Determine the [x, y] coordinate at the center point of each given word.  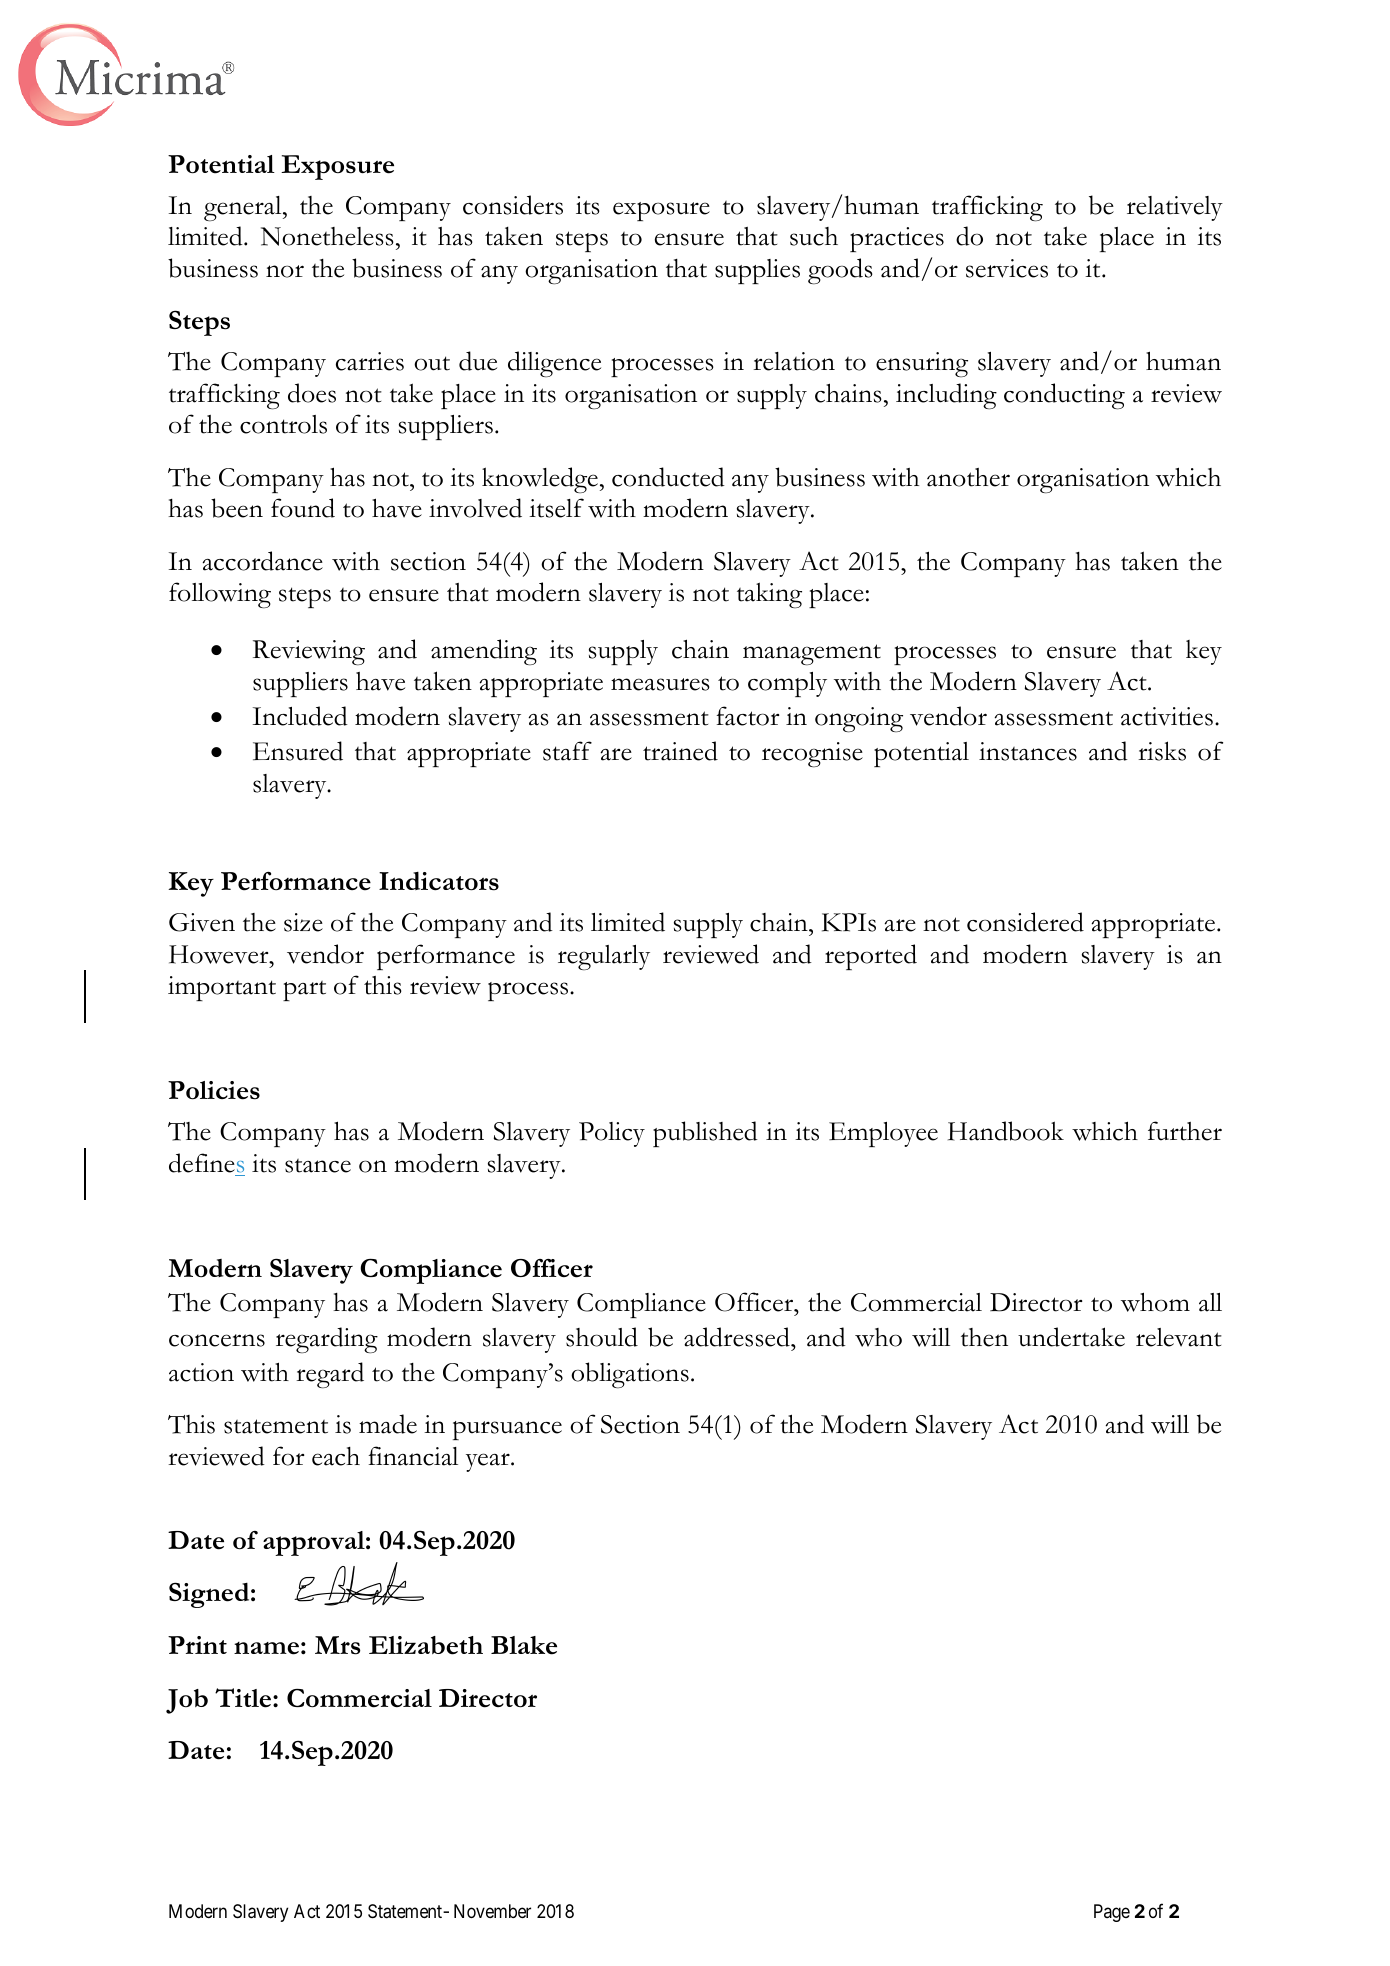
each [336, 1456]
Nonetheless [327, 236]
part [304, 991]
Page [1112, 1913]
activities [1167, 716]
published [705, 1134]
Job [187, 1701]
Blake [524, 1645]
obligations [630, 1375]
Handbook [1006, 1131]
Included [300, 716]
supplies [757, 271]
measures [660, 684]
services [1007, 268]
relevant [1179, 1337]
